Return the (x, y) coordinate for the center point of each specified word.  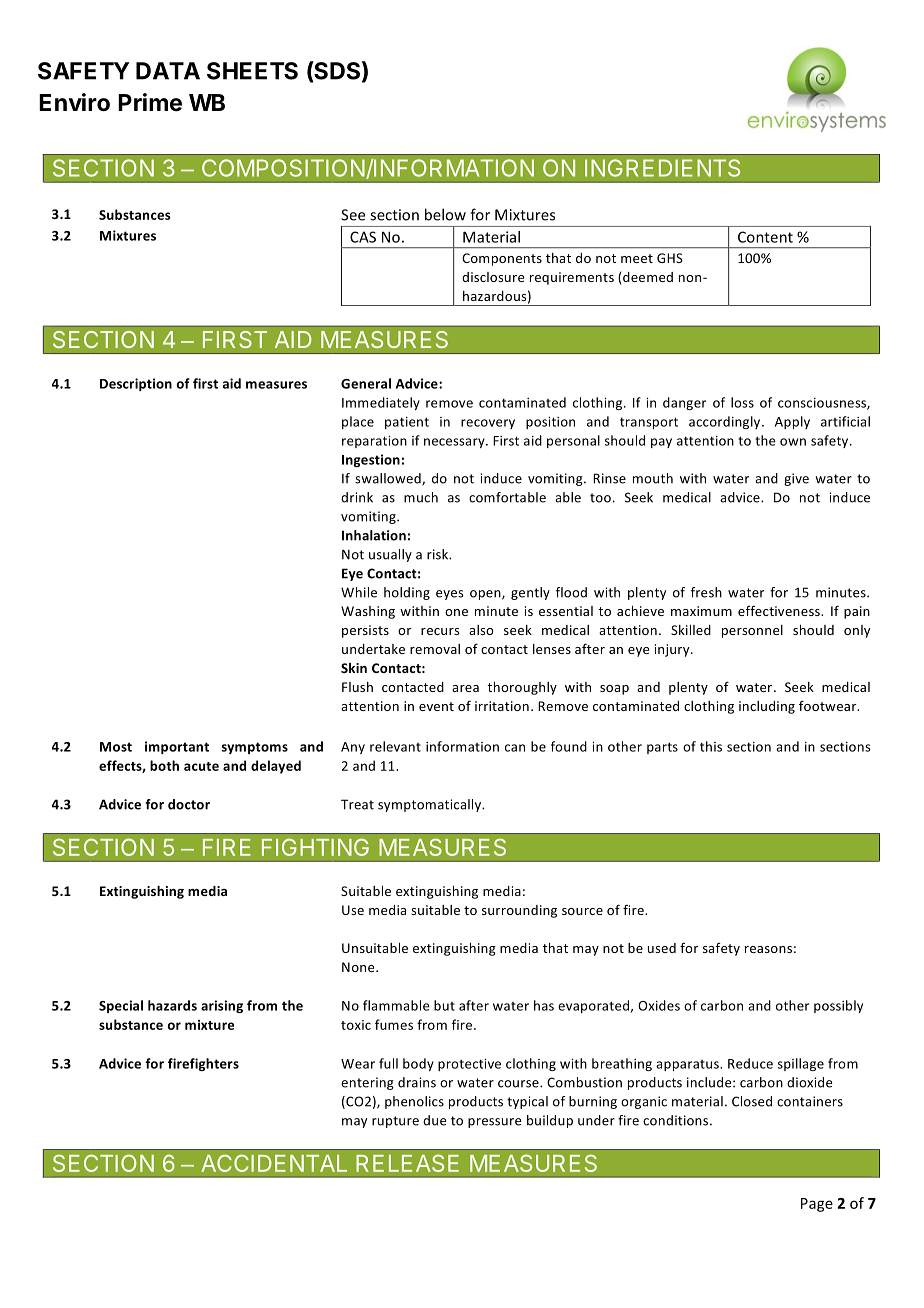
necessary (455, 443)
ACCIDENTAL (274, 1163)
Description (136, 384)
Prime (150, 102)
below (445, 214)
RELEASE (407, 1163)
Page (817, 1205)
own (793, 442)
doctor (189, 804)
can (515, 748)
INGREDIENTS (662, 168)
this (711, 746)
